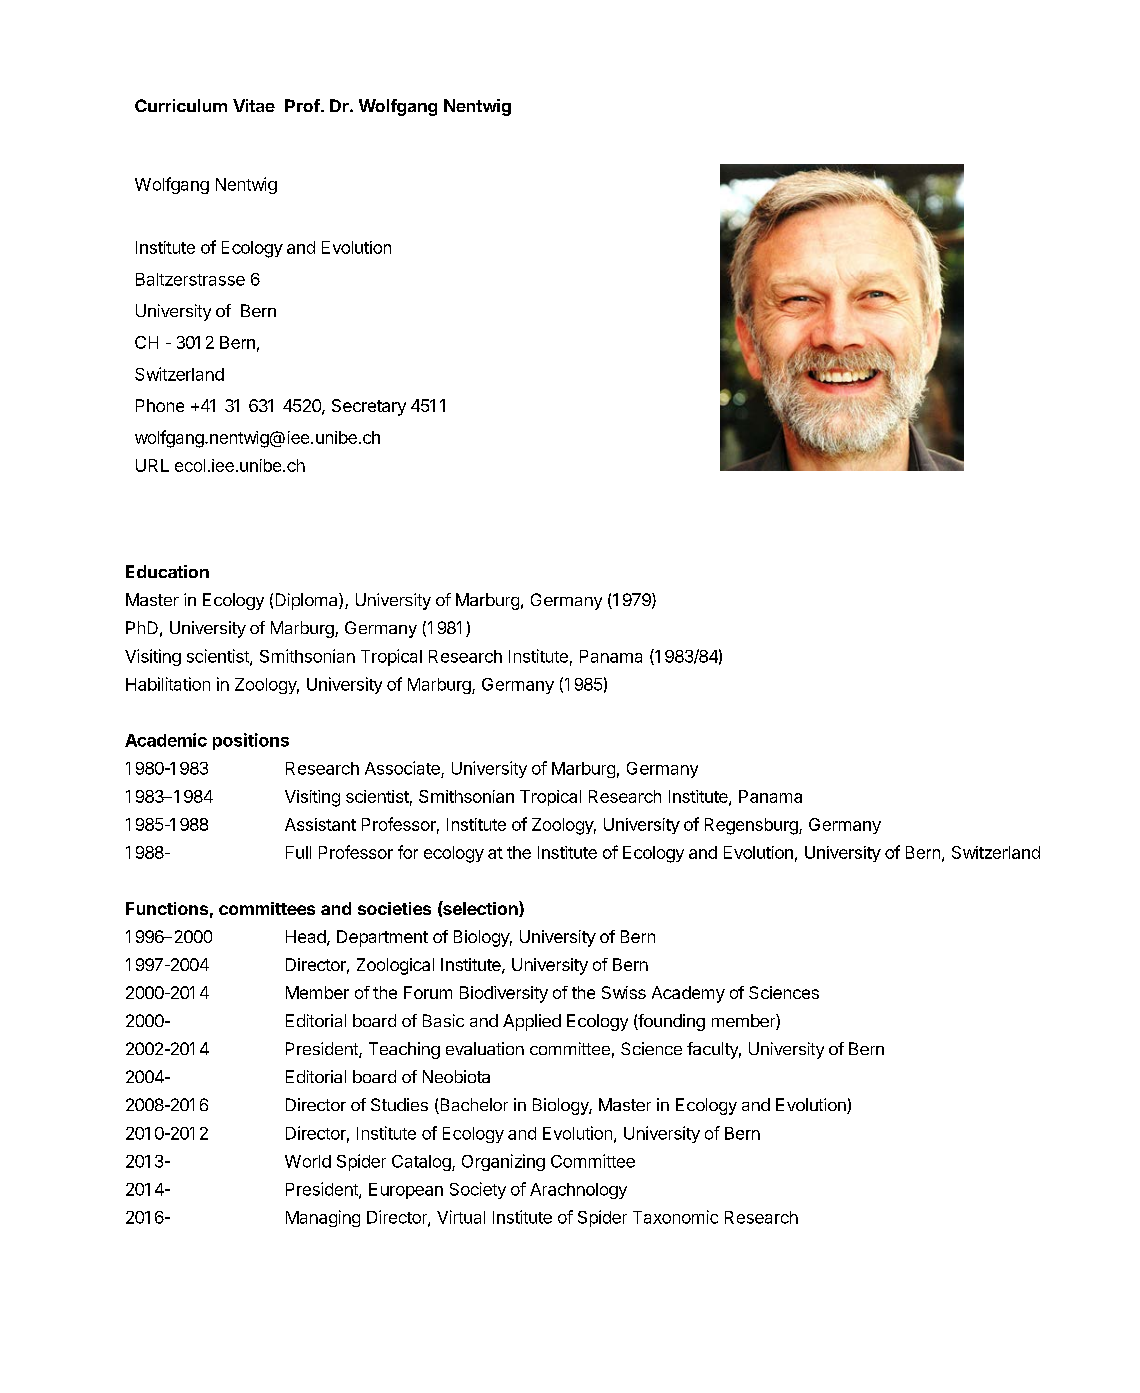 This screenshot has height=1393, width=1140. I want to click on positions, so click(251, 741).
